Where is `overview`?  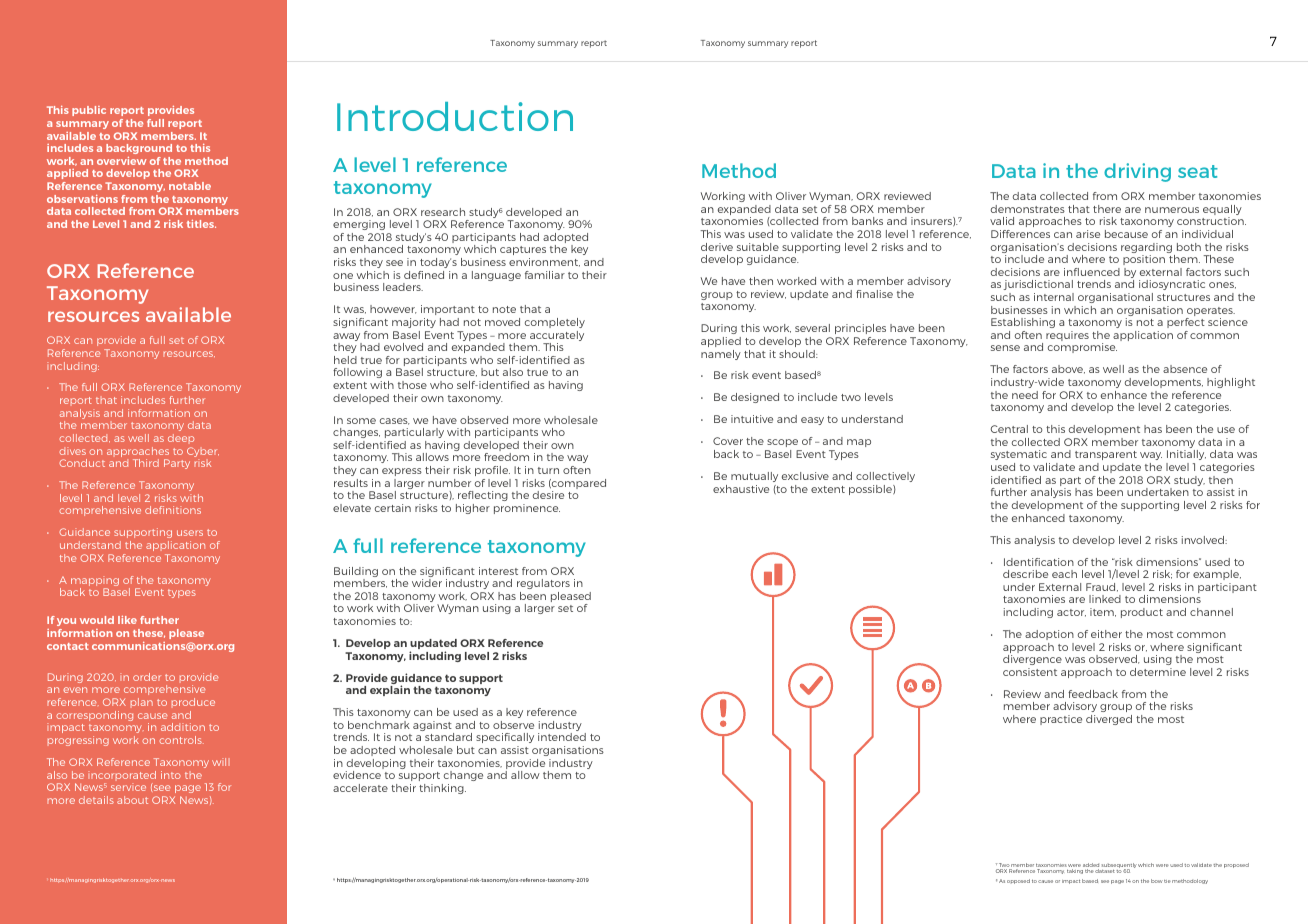 overview is located at coordinates (122, 161).
